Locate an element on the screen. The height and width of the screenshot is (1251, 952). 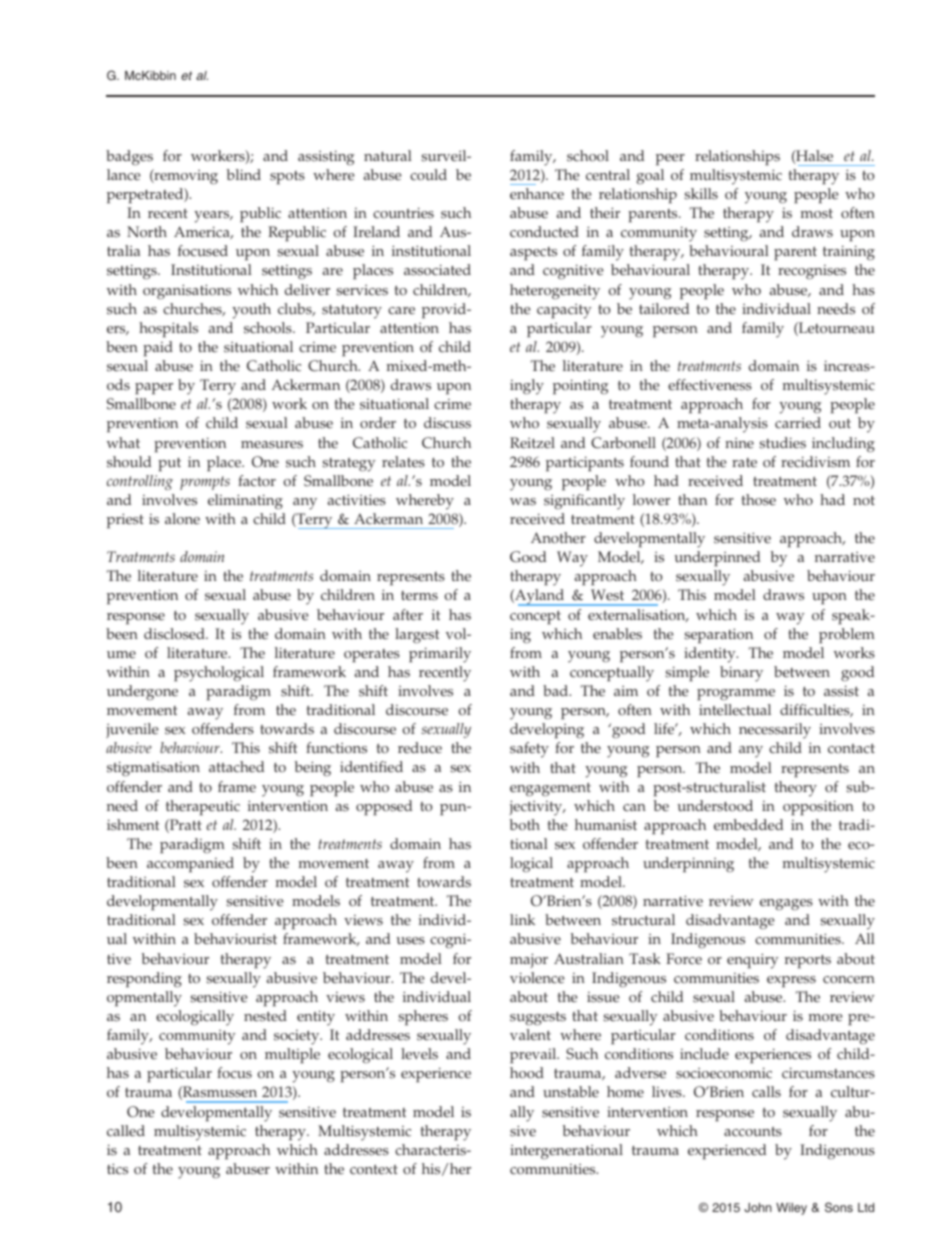
called is located at coordinates (126, 1131).
